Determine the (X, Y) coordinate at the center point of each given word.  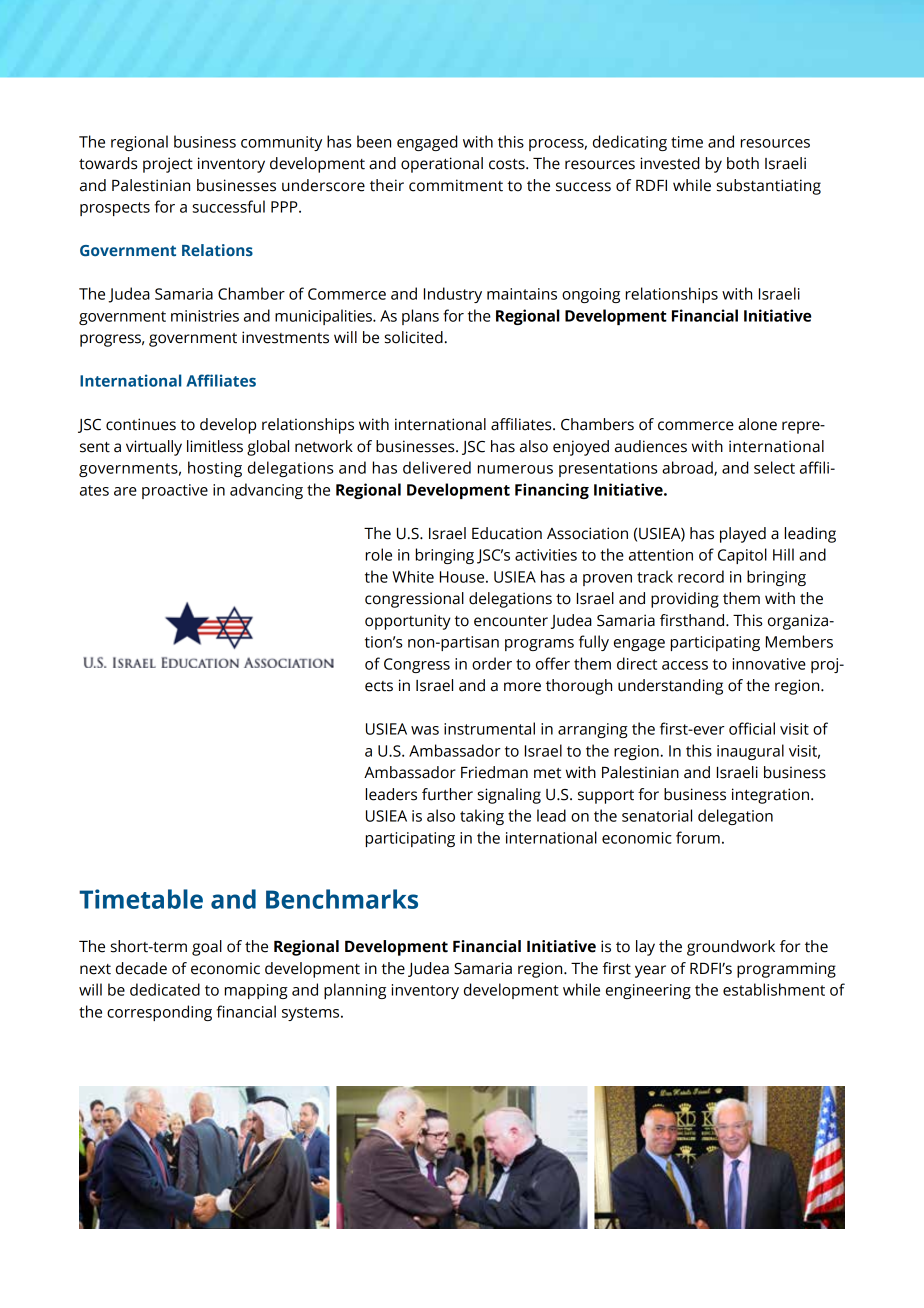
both (743, 163)
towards (108, 163)
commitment (456, 185)
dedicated (165, 989)
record (701, 576)
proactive (175, 491)
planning (355, 991)
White (413, 576)
